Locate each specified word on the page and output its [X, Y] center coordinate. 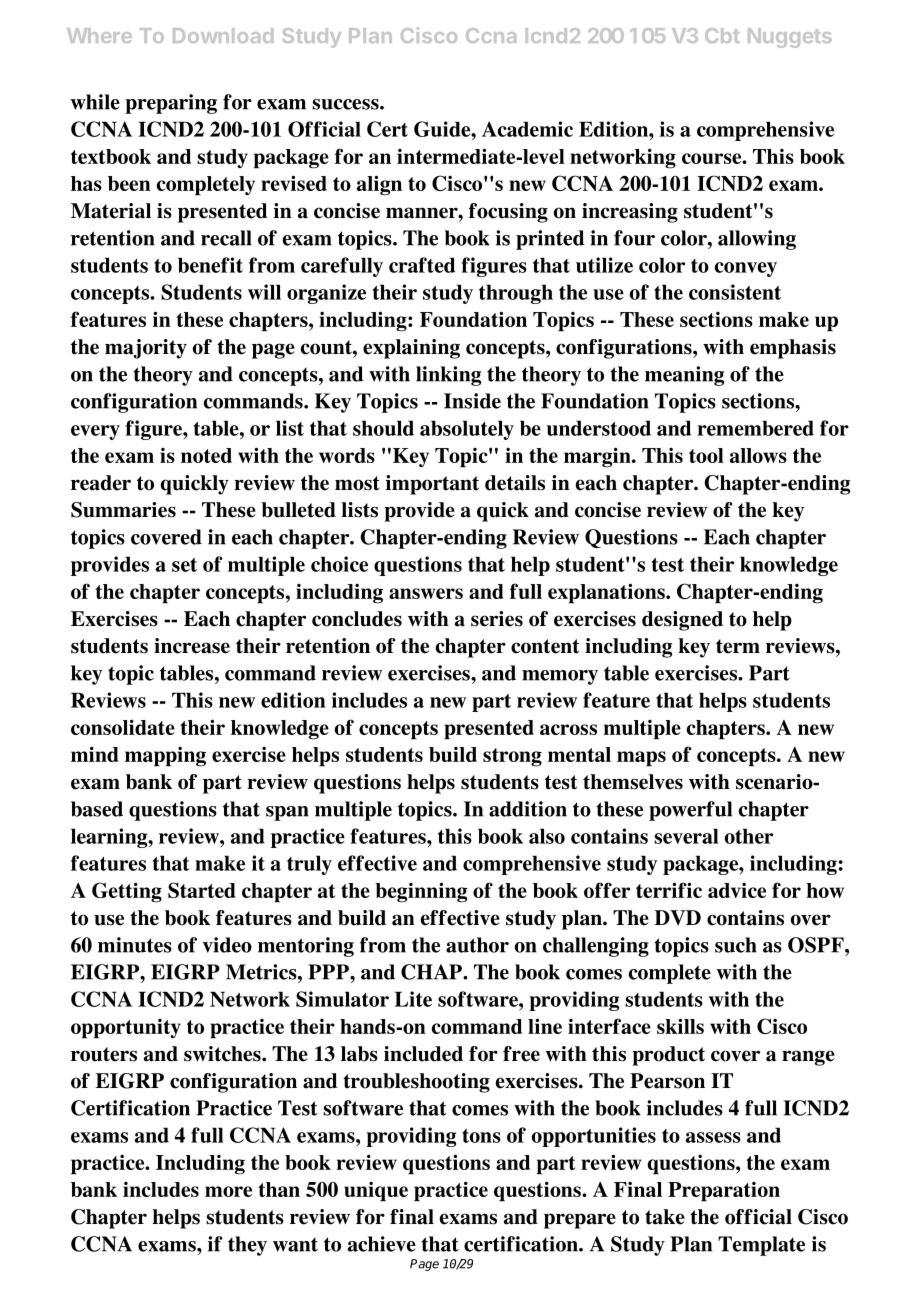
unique [376, 1191]
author [477, 945]
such [736, 945]
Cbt [722, 35]
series [497, 619]
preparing [171, 104]
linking [448, 376]
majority [146, 349]
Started [202, 890]
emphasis [793, 349]
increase [192, 646]
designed [682, 621]
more [228, 1191]
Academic [527, 129]
